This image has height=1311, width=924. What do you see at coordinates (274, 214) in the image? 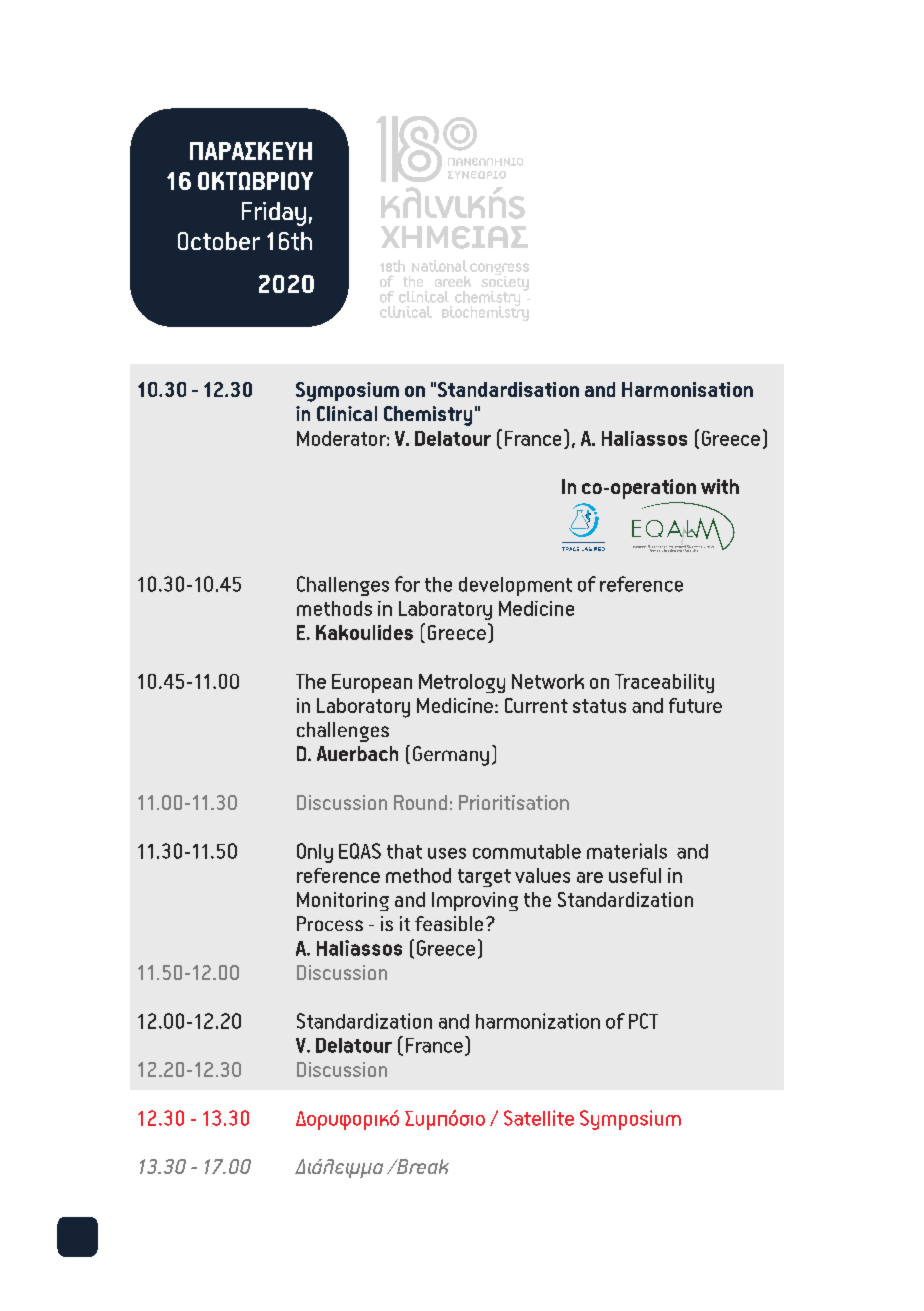
I see `Friday` at bounding box center [274, 214].
